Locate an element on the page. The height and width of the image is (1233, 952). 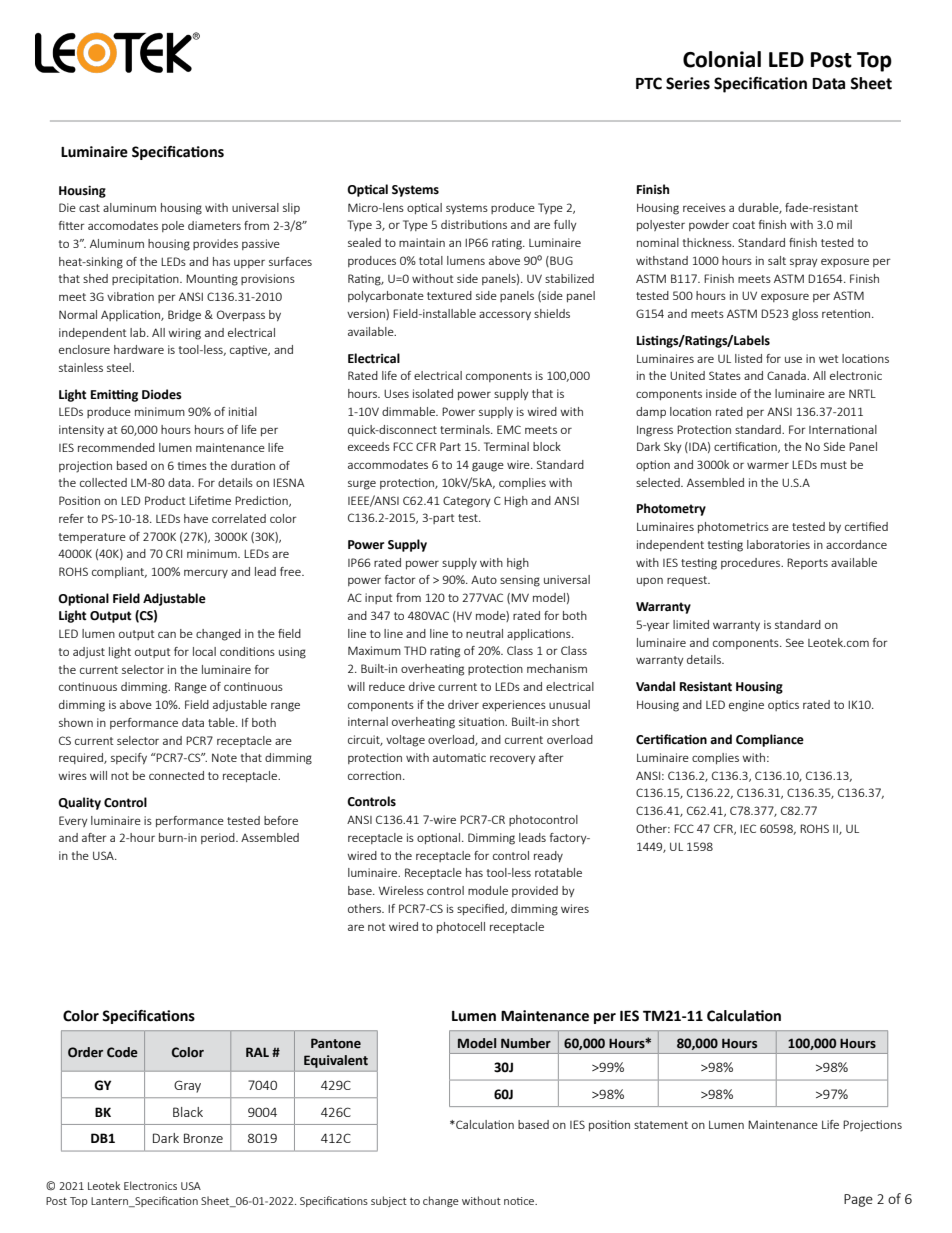
Code is located at coordinates (122, 1052).
